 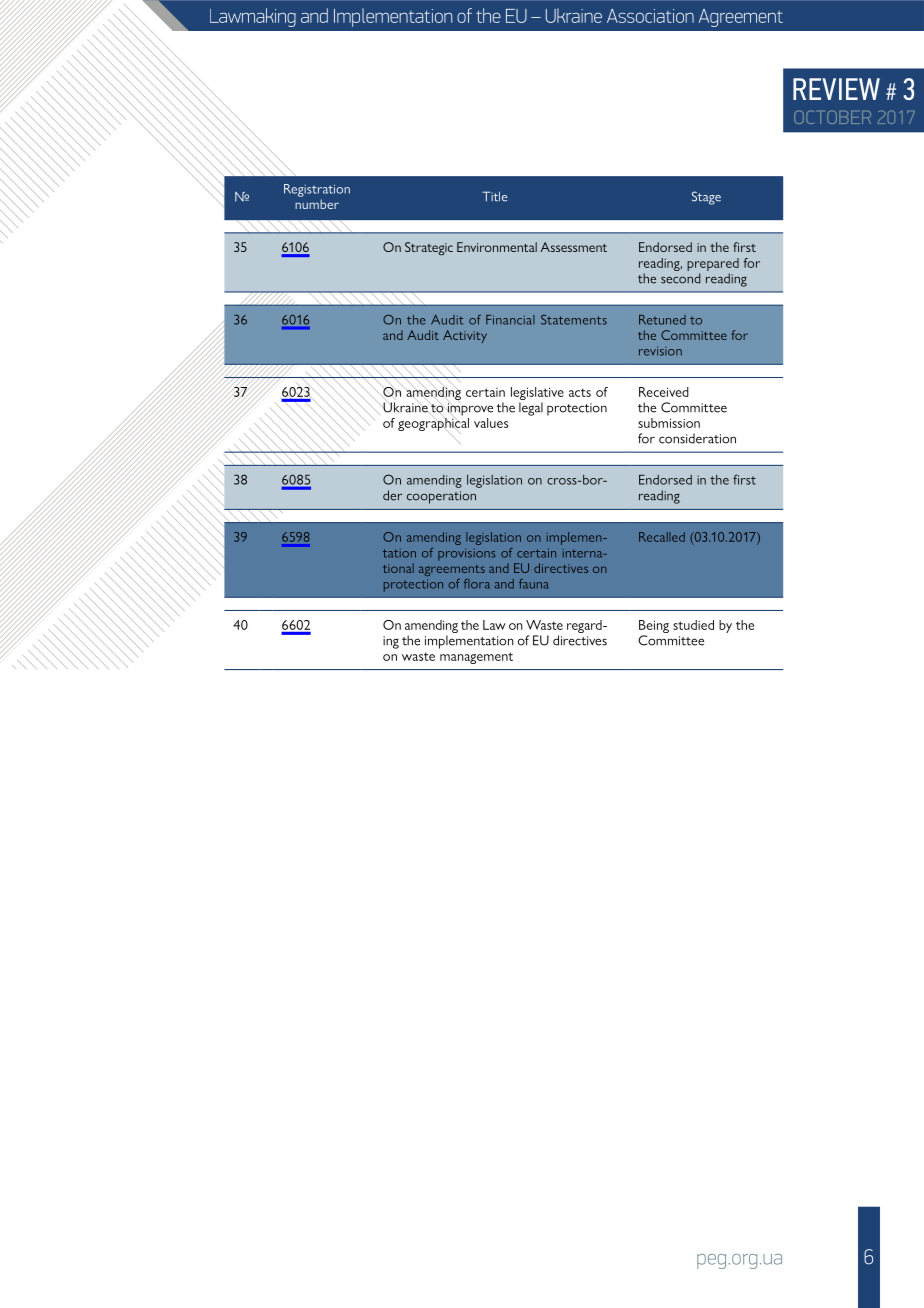 What do you see at coordinates (253, 17) in the screenshot?
I see `Lawmaking` at bounding box center [253, 17].
